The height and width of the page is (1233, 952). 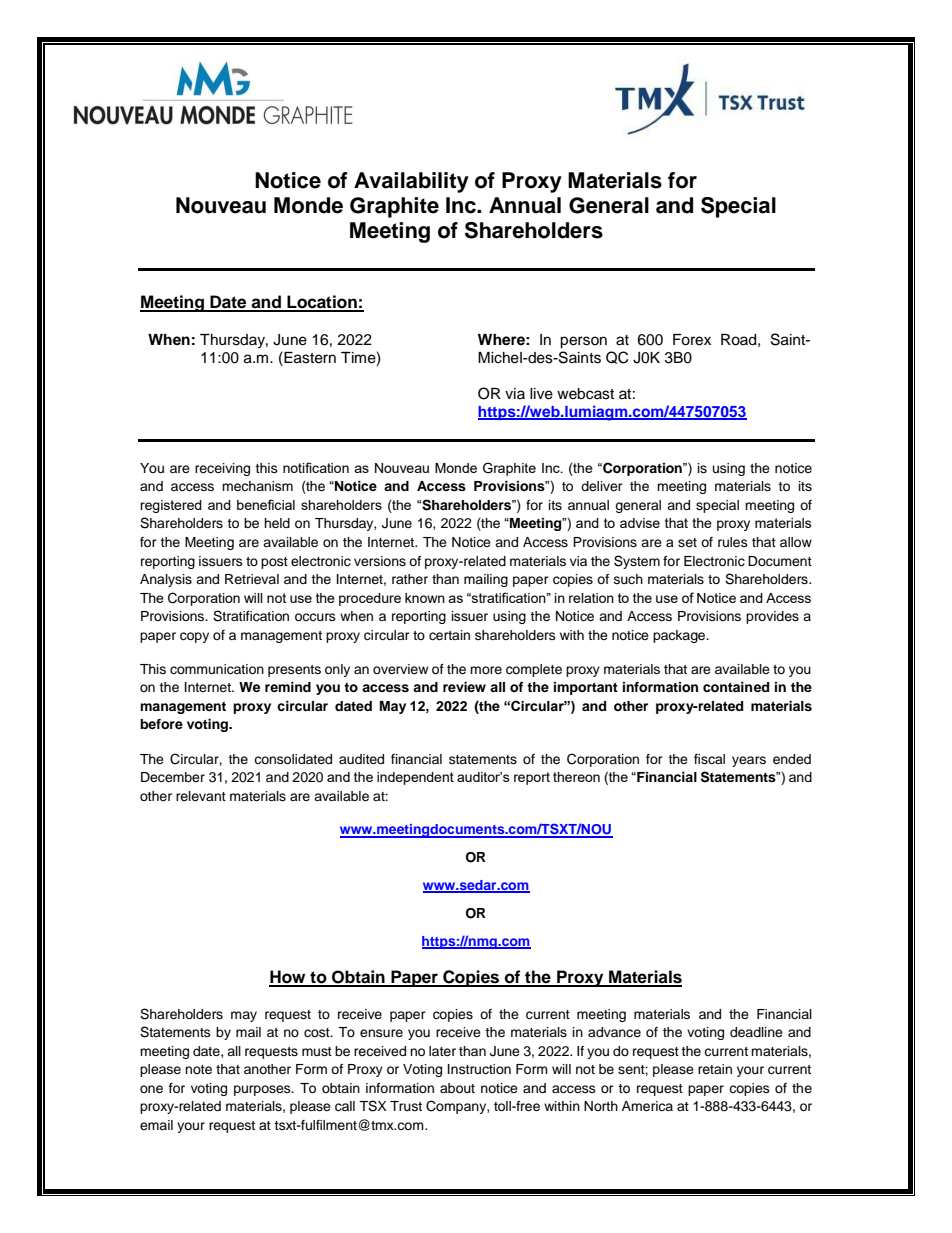 I want to click on certain, so click(x=449, y=635).
